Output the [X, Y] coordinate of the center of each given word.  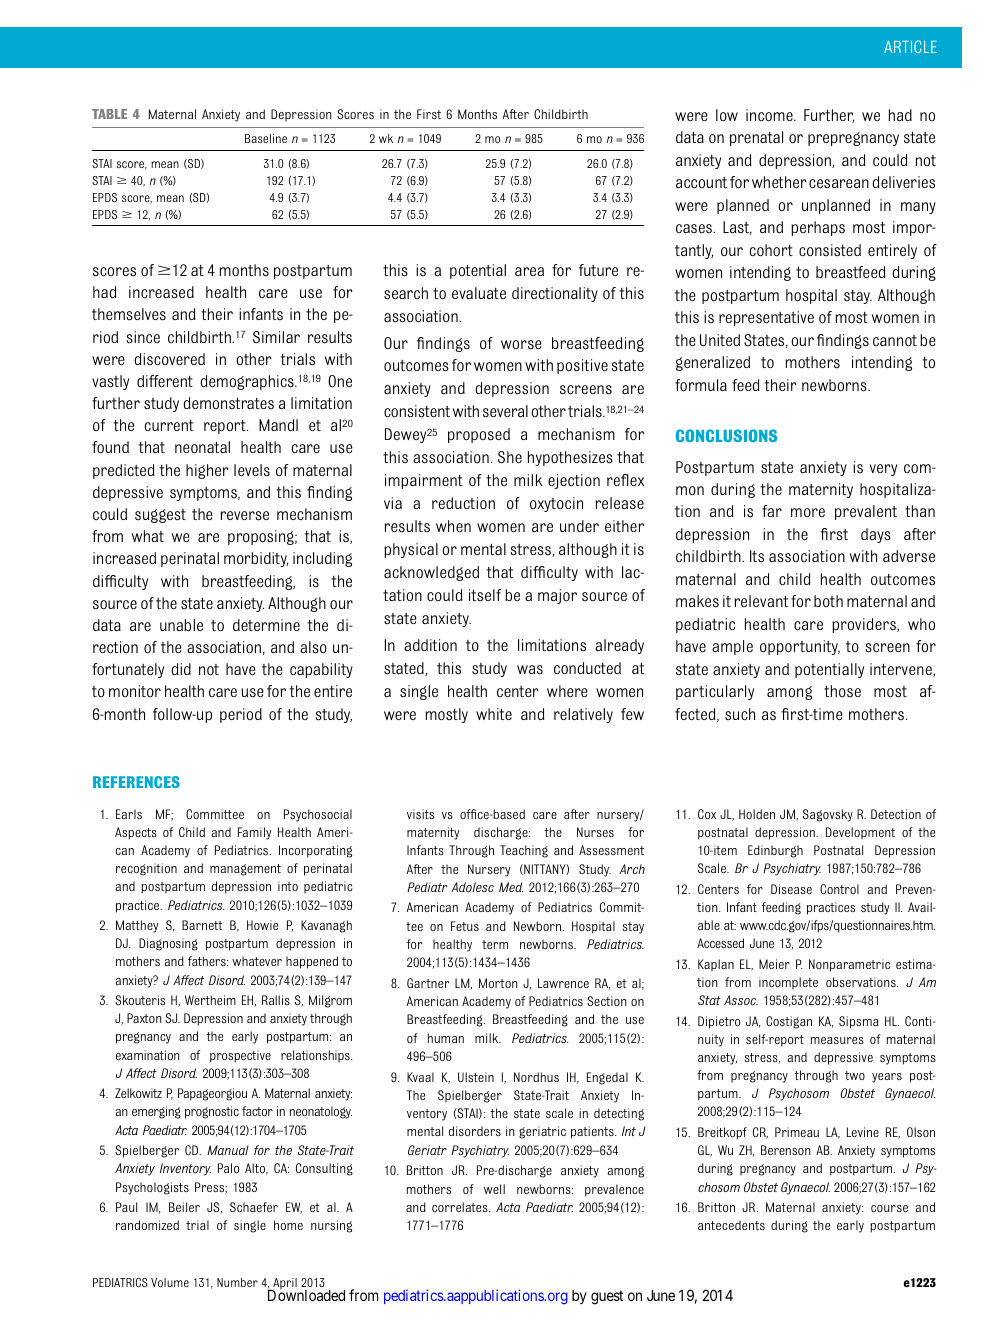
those [842, 691]
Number [237, 1282]
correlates [461, 1207]
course [889, 1208]
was [530, 670]
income [770, 115]
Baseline [266, 138]
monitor [135, 691]
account [701, 183]
